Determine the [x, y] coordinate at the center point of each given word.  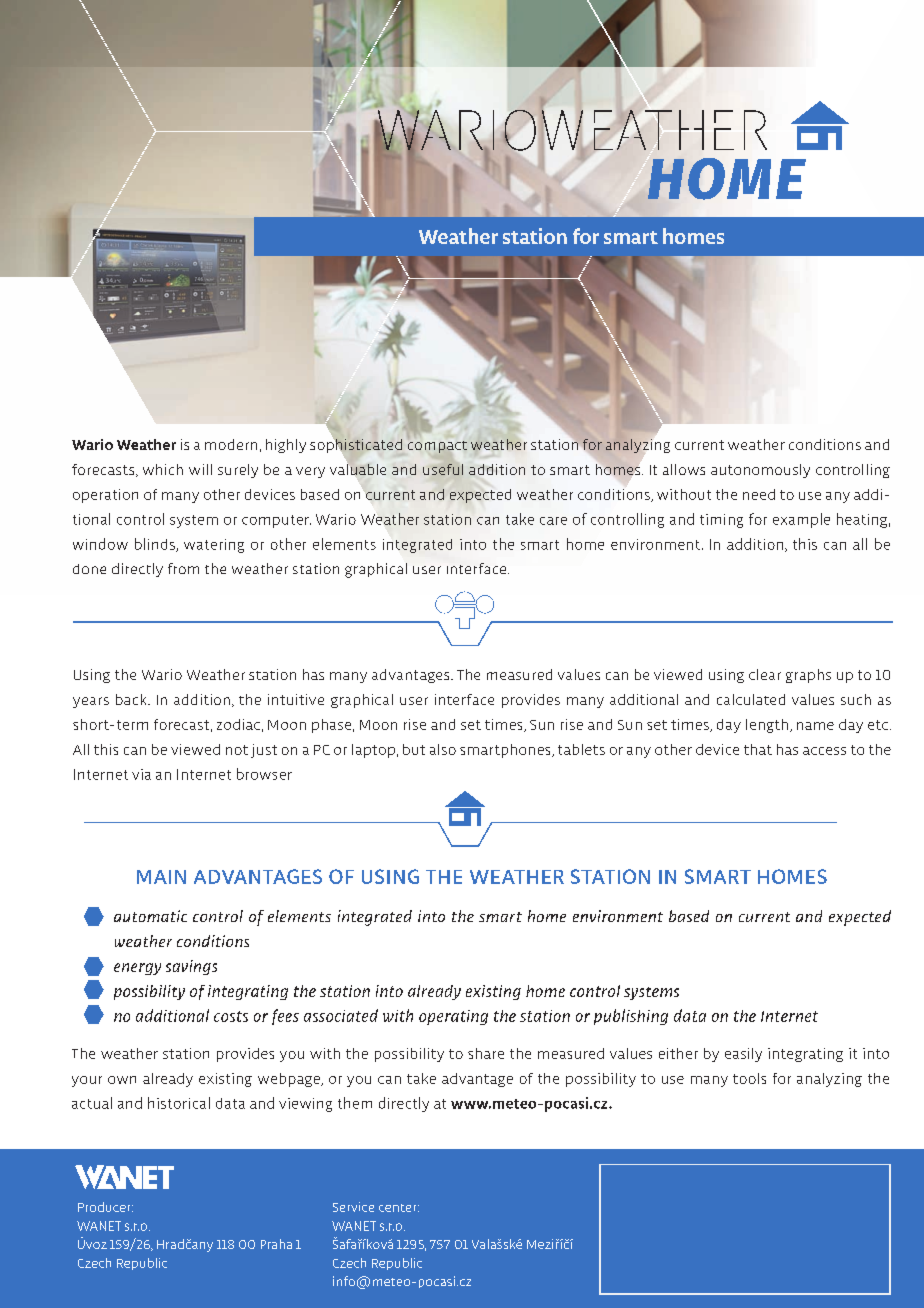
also [443, 749]
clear [765, 674]
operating [453, 1017]
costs [231, 1016]
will [200, 469]
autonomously [760, 471]
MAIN [161, 877]
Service [353, 1207]
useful [443, 469]
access [824, 751]
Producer [105, 1207]
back [132, 699]
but [414, 749]
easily [743, 1055]
